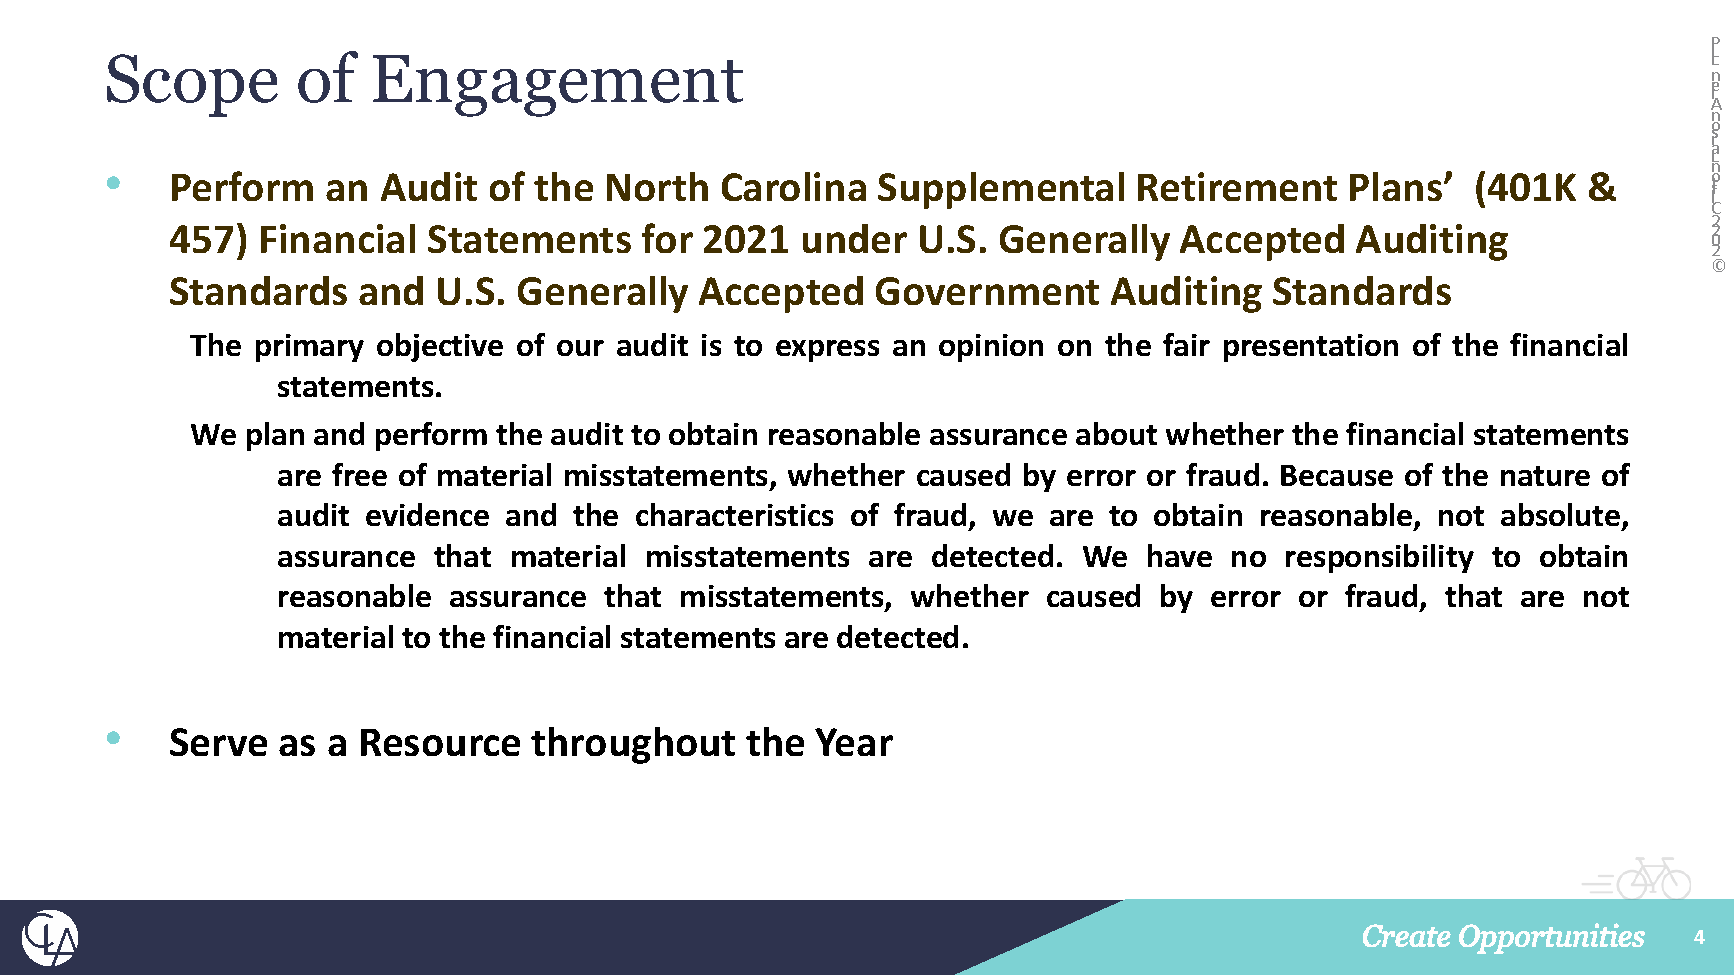 This screenshot has height=975, width=1734. I want to click on presentation, so click(1311, 348).
